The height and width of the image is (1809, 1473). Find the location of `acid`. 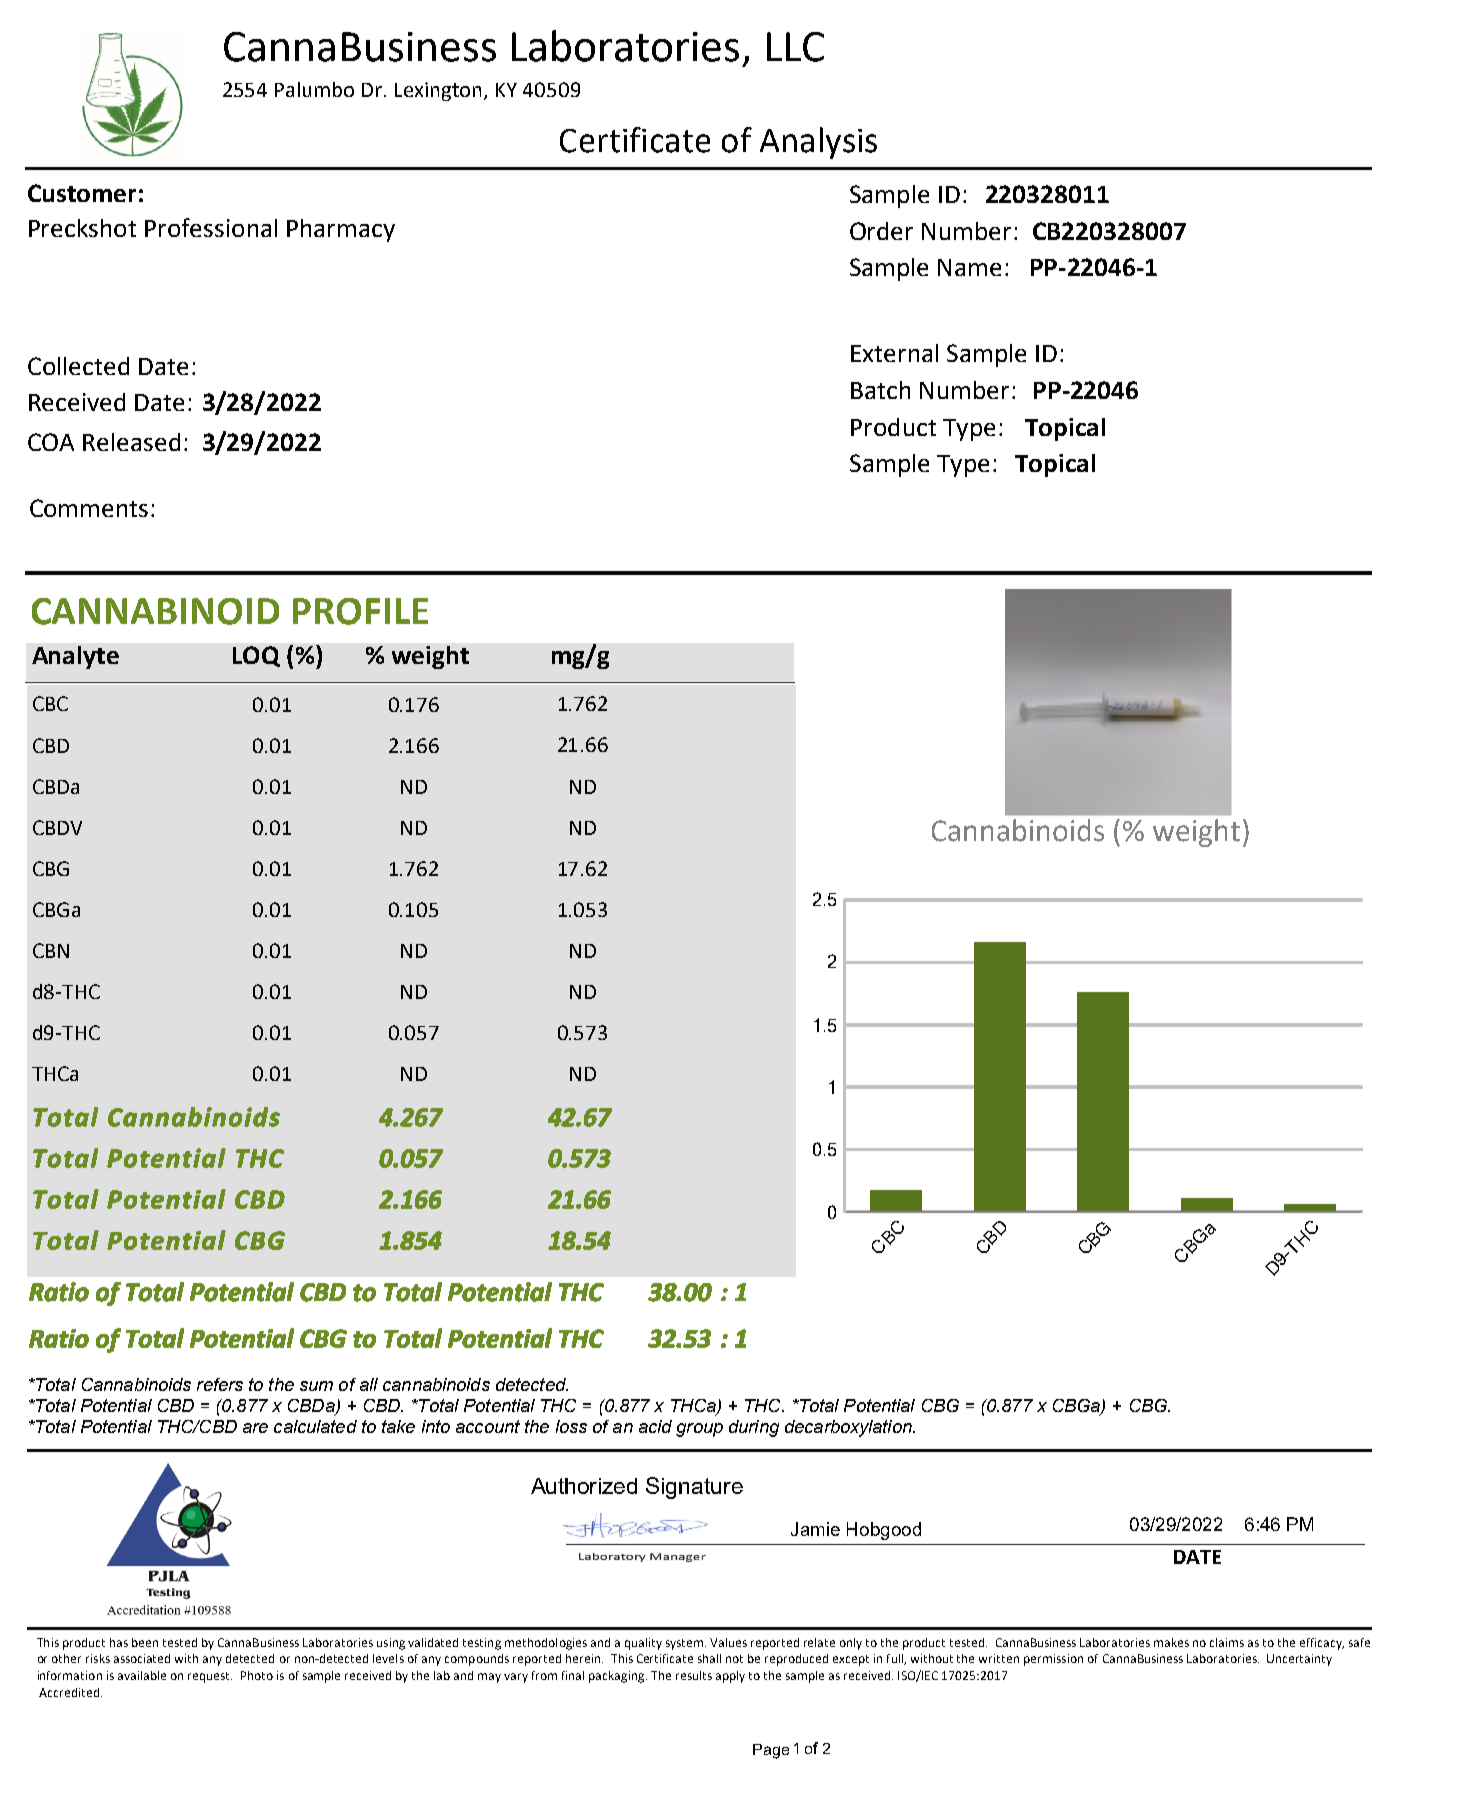

acid is located at coordinates (655, 1426).
